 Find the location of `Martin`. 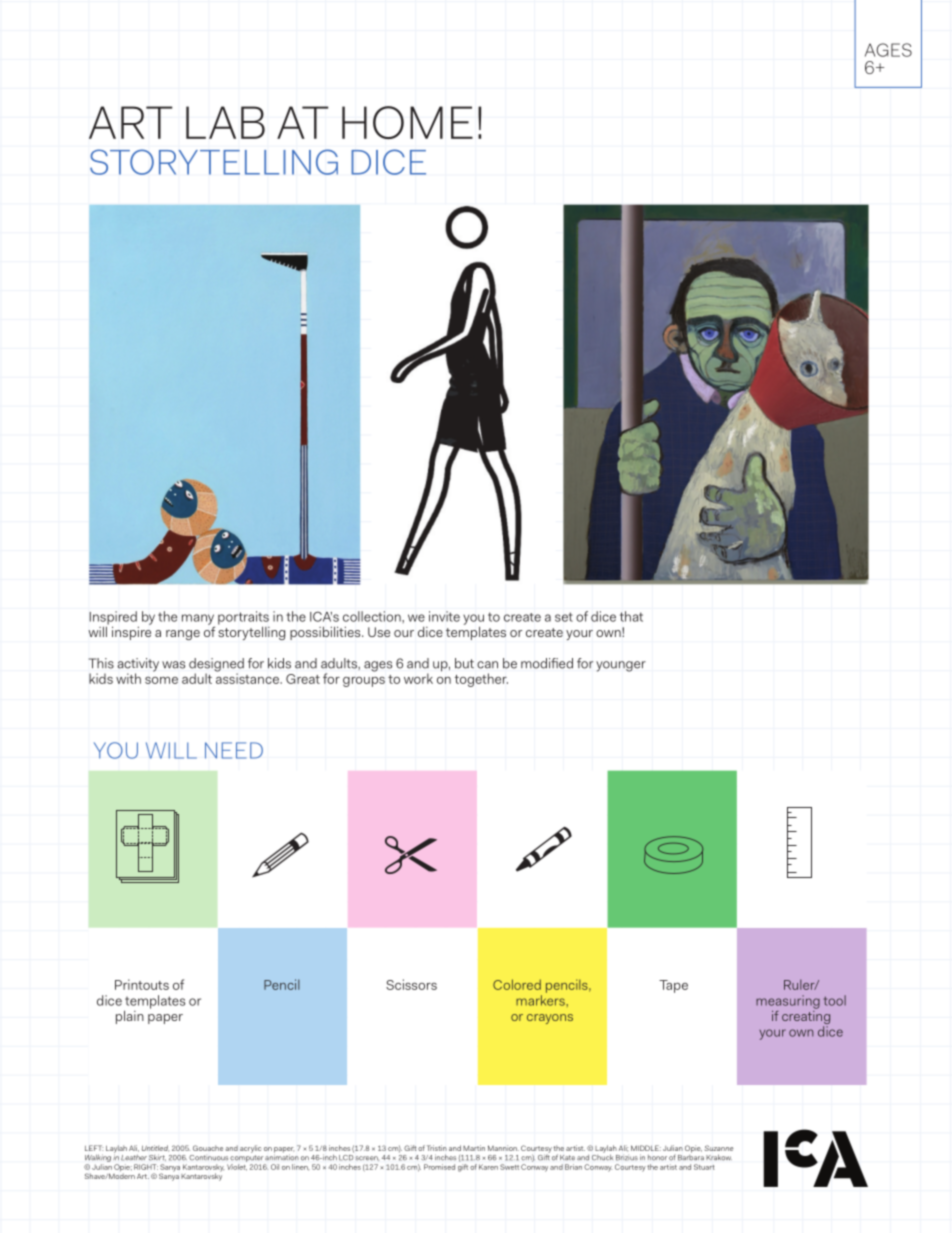

Martin is located at coordinates (474, 1148).
